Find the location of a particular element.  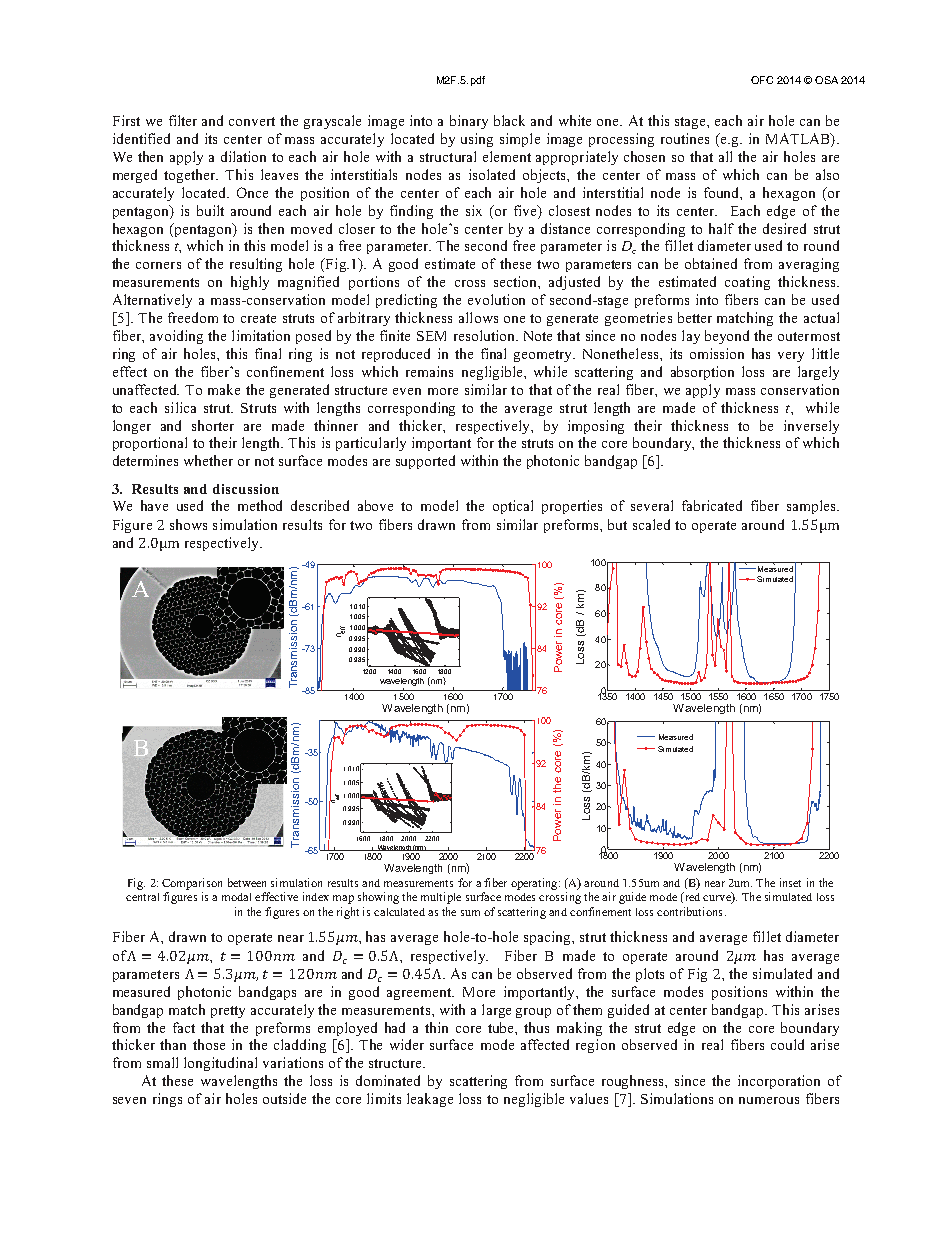

fabricated is located at coordinates (712, 505).
